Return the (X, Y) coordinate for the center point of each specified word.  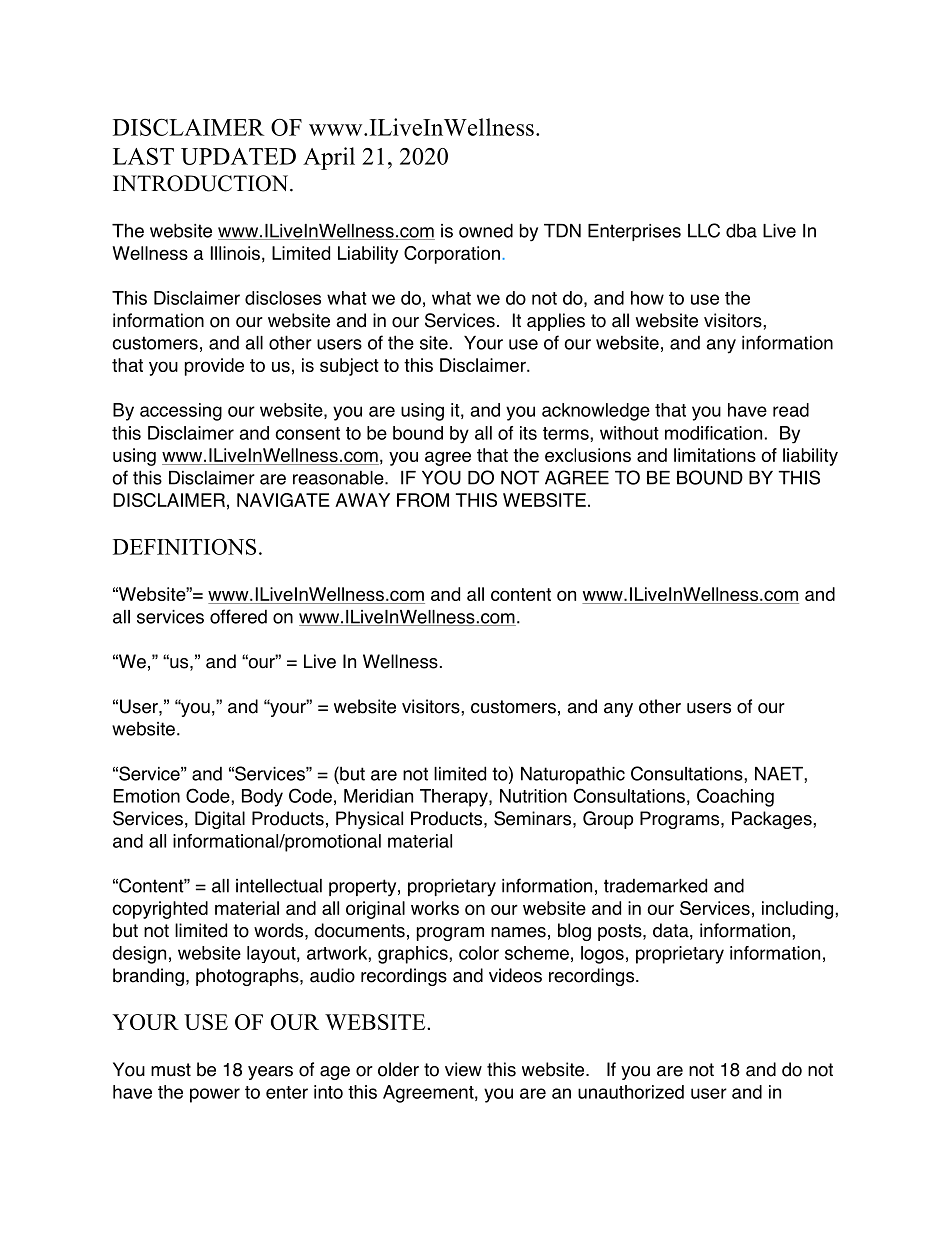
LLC (704, 230)
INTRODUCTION (202, 183)
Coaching (735, 797)
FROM (423, 500)
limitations (715, 455)
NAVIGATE (283, 500)
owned (486, 230)
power (215, 1095)
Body (262, 798)
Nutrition (533, 796)
